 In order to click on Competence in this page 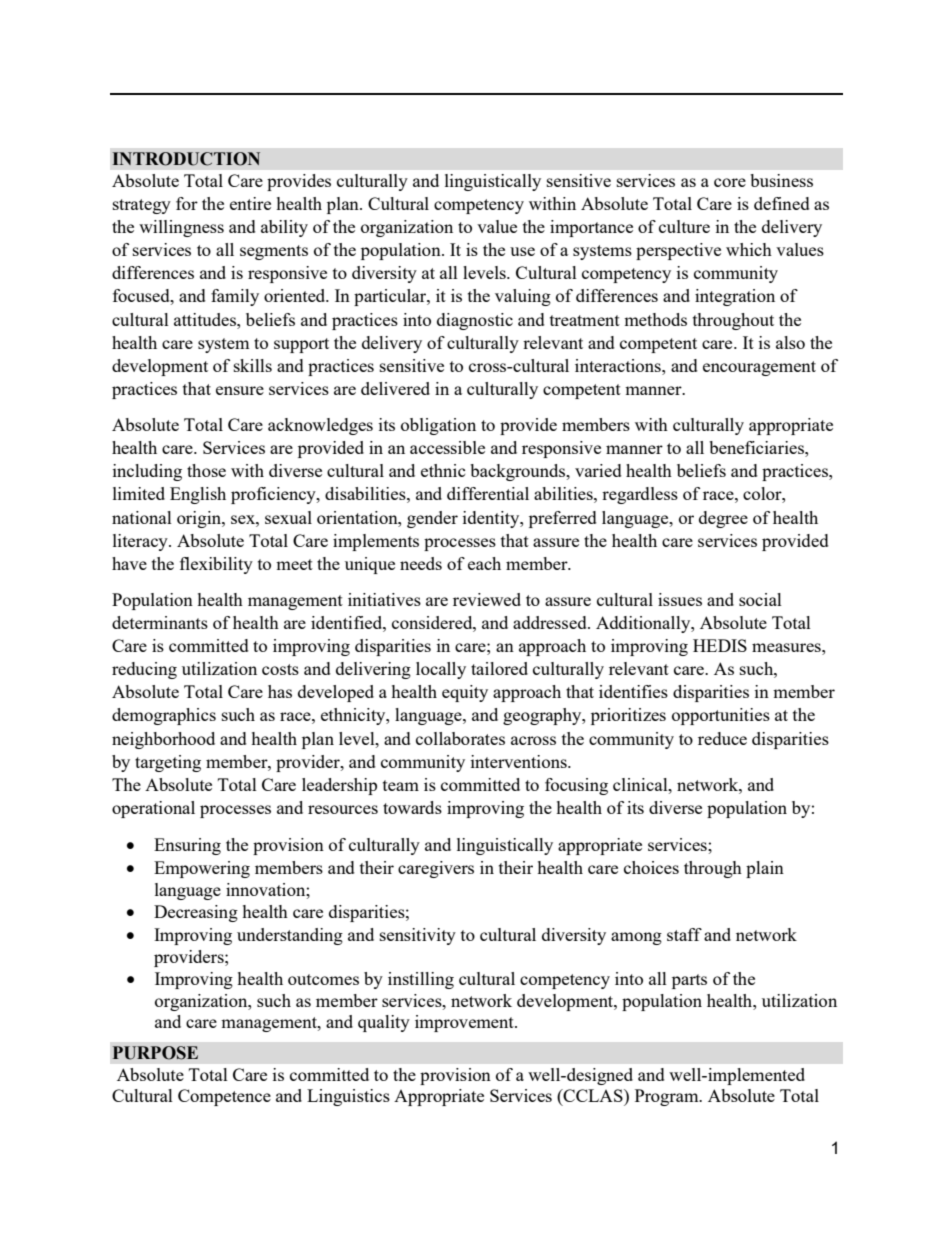, I will do `click(224, 1097)`.
